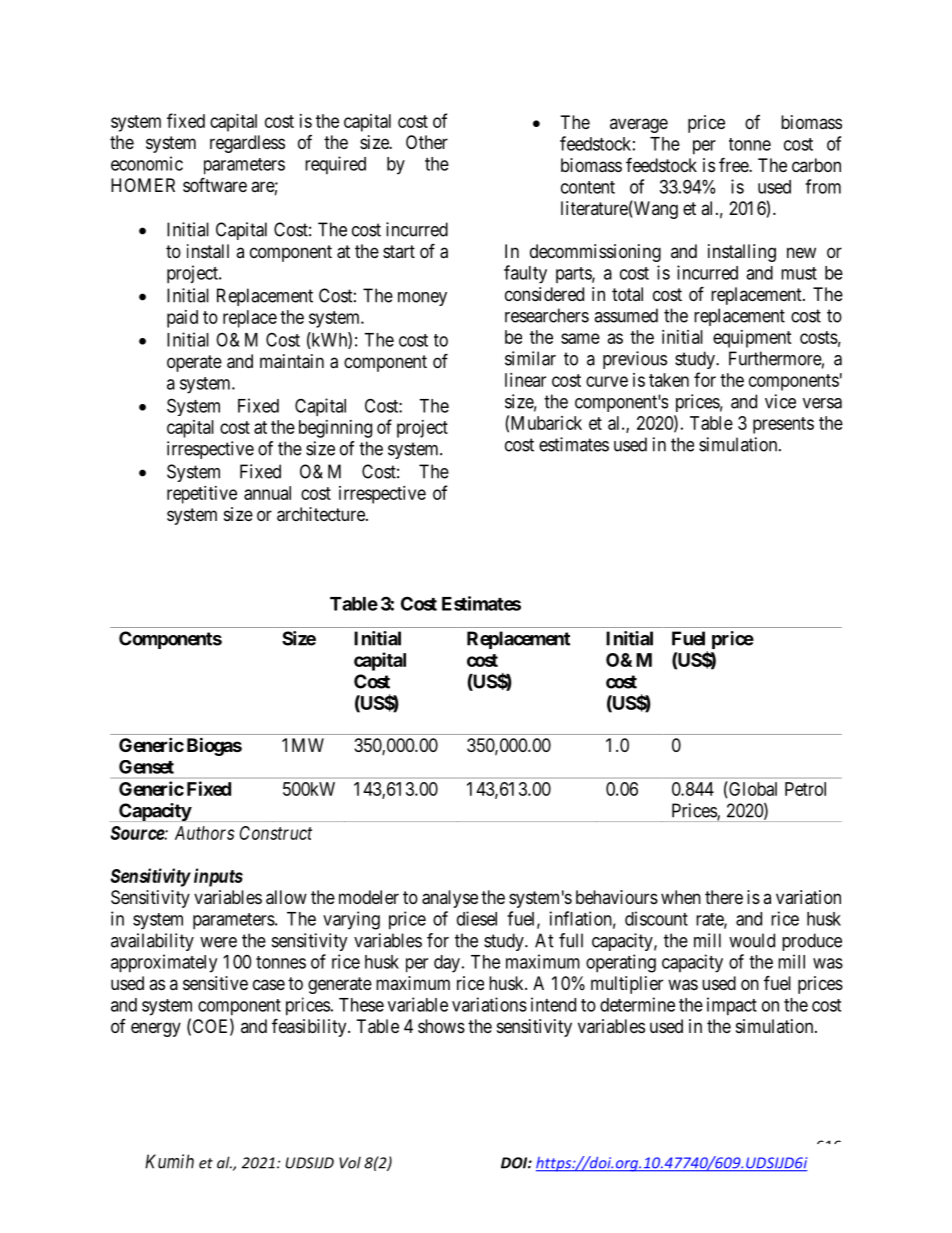 The image size is (952, 1233). I want to click on there, so click(724, 897).
